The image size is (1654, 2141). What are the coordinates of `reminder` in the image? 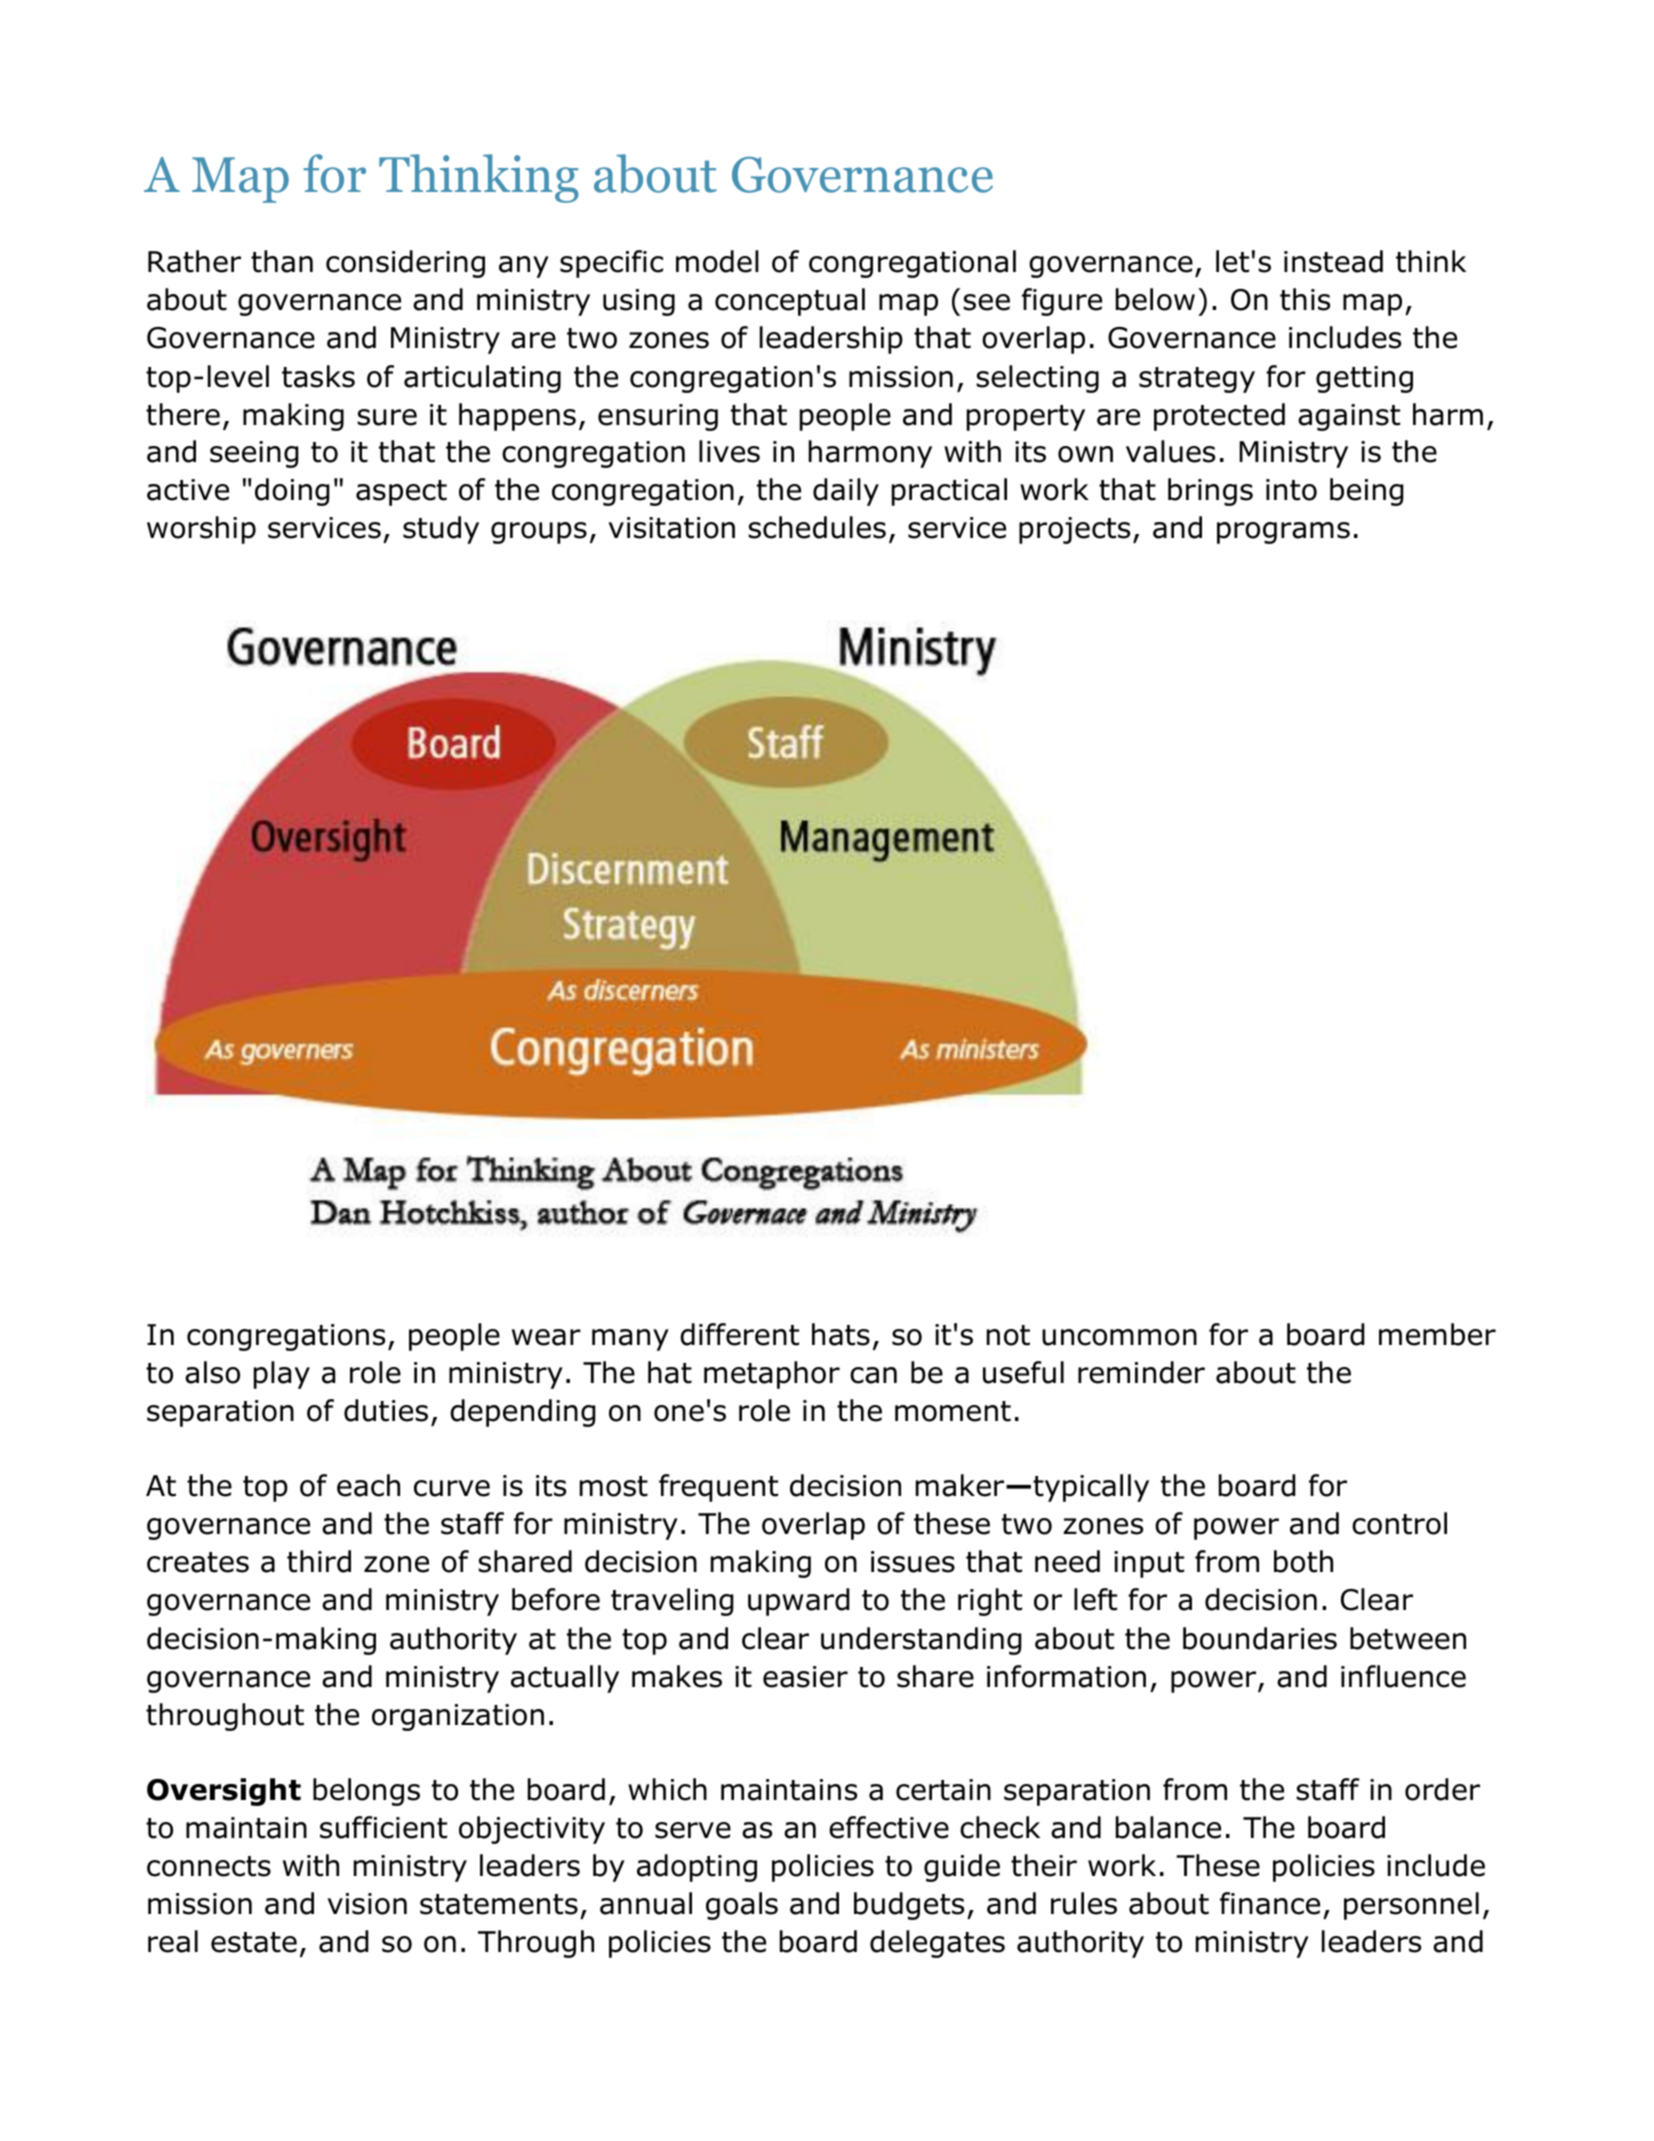 It's located at (1141, 1372).
